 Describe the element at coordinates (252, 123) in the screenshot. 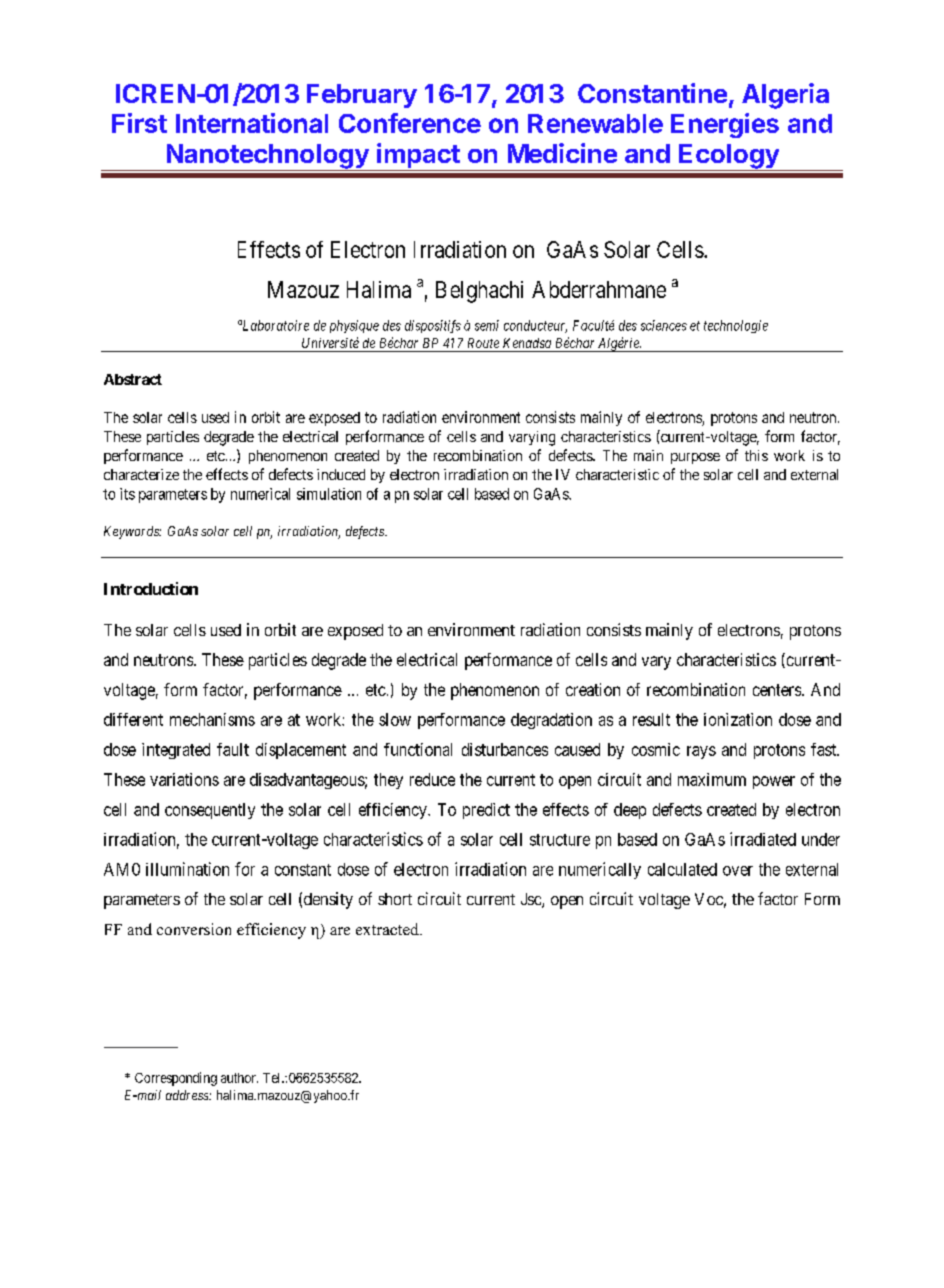

I see `International` at that location.
